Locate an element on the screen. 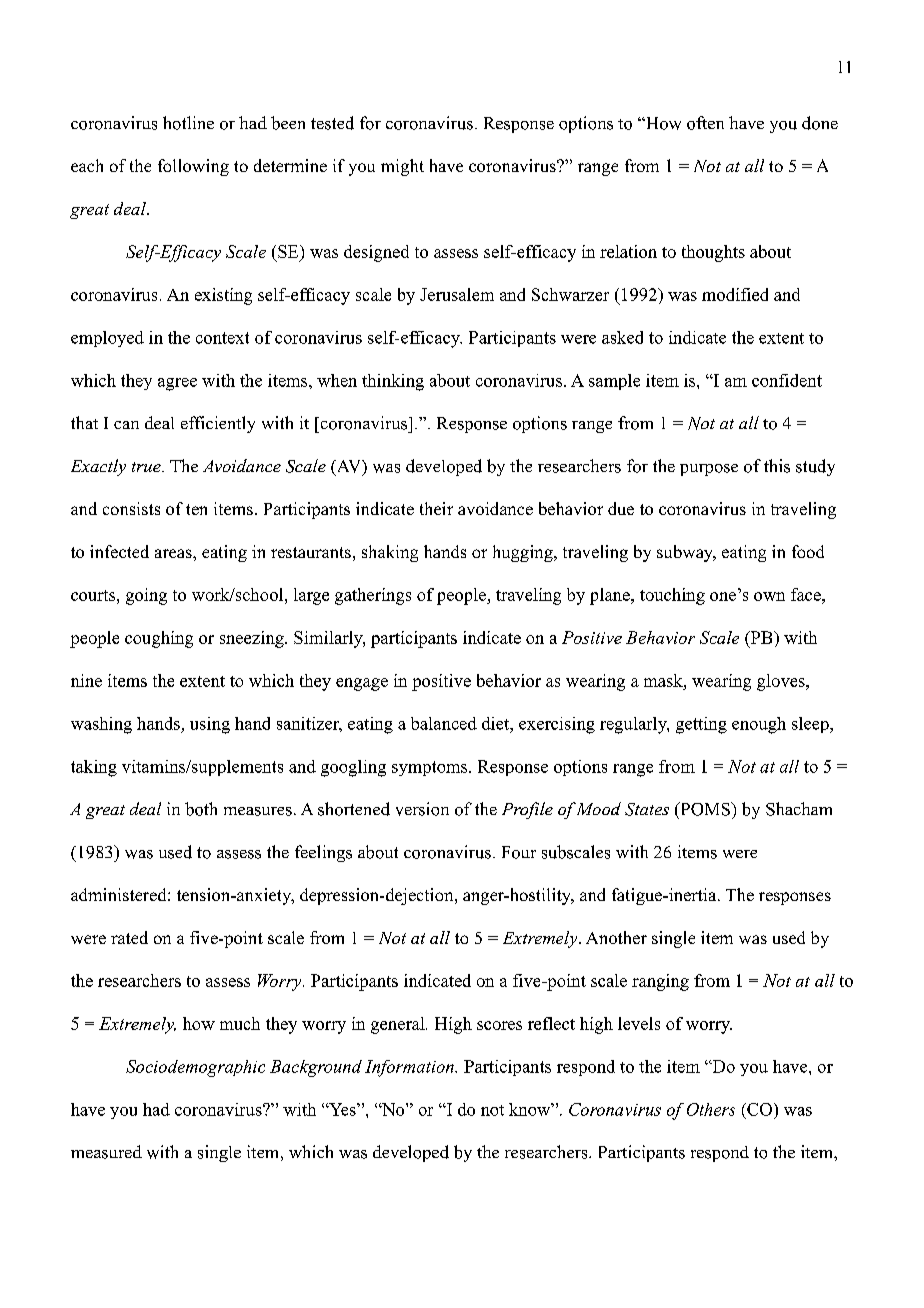  often is located at coordinates (705, 123).
